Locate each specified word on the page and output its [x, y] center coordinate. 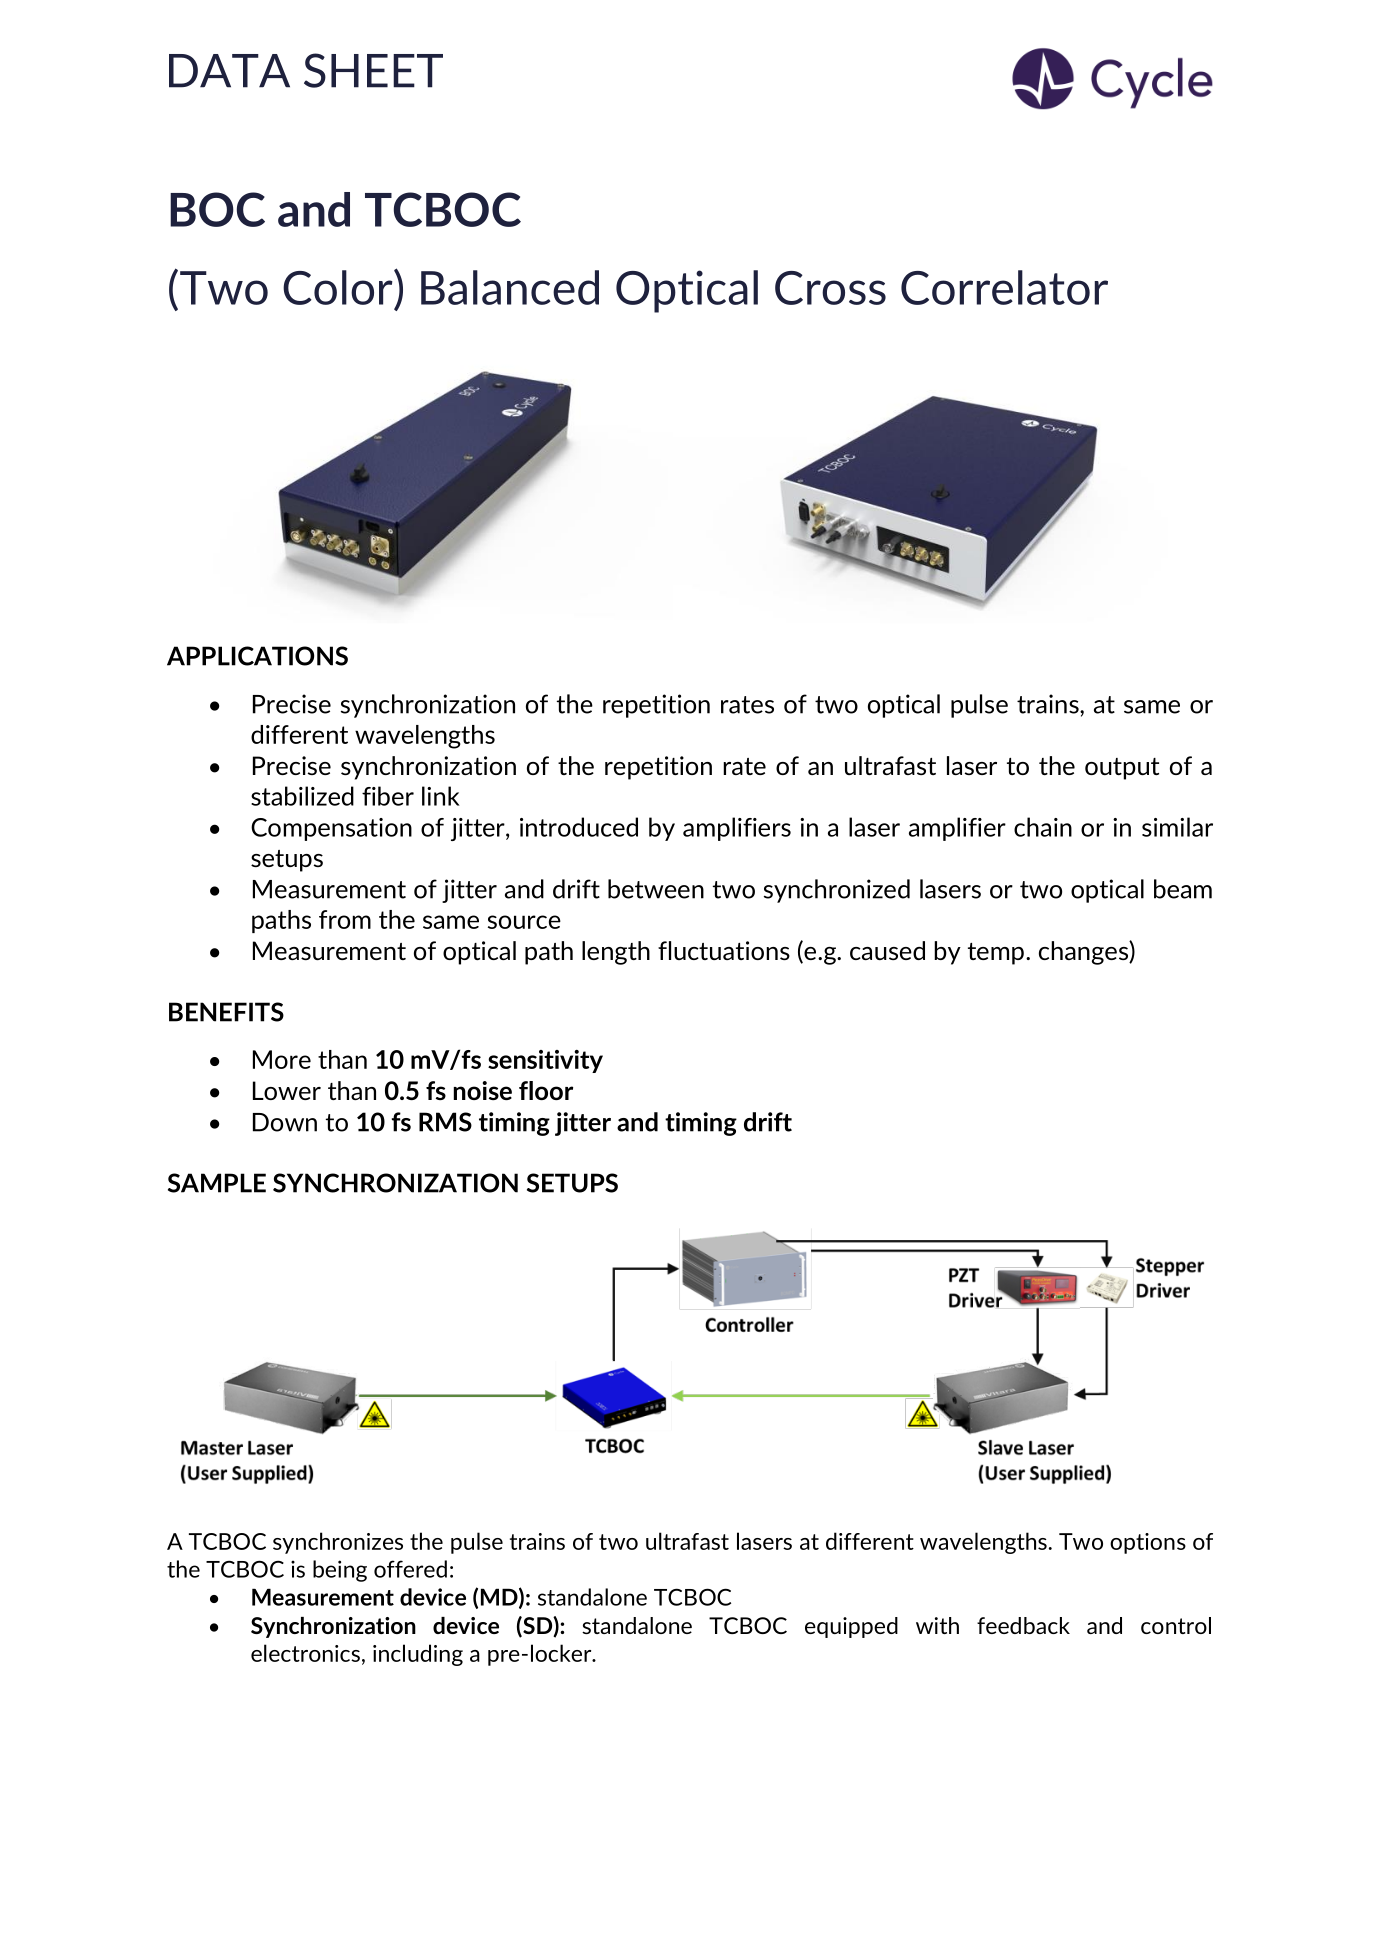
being [340, 1571]
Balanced [510, 287]
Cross [830, 288]
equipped [851, 1627]
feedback [1023, 1625]
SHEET [373, 70]
